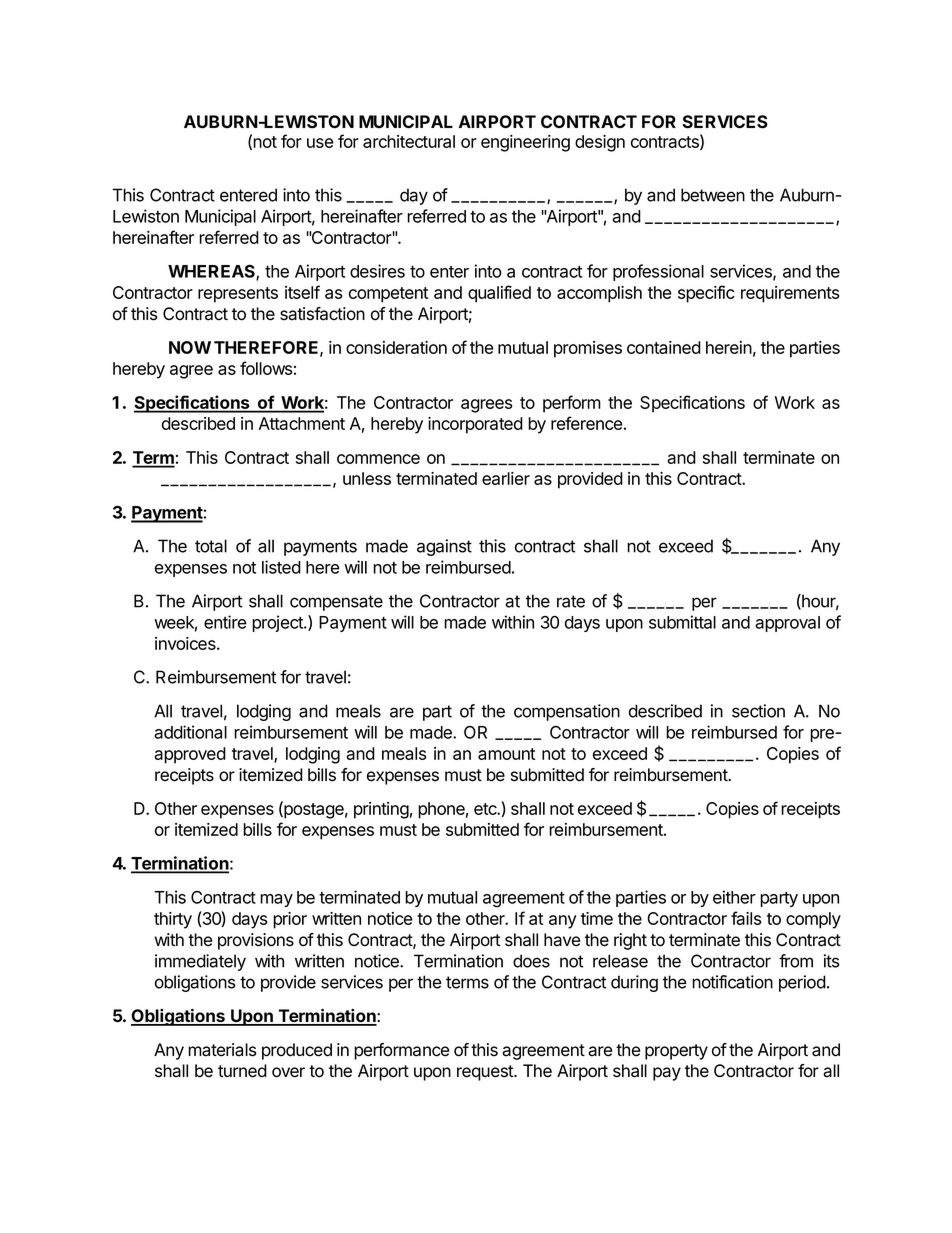 Image resolution: width=952 pixels, height=1233 pixels. What do you see at coordinates (444, 547) in the screenshot?
I see `against` at bounding box center [444, 547].
